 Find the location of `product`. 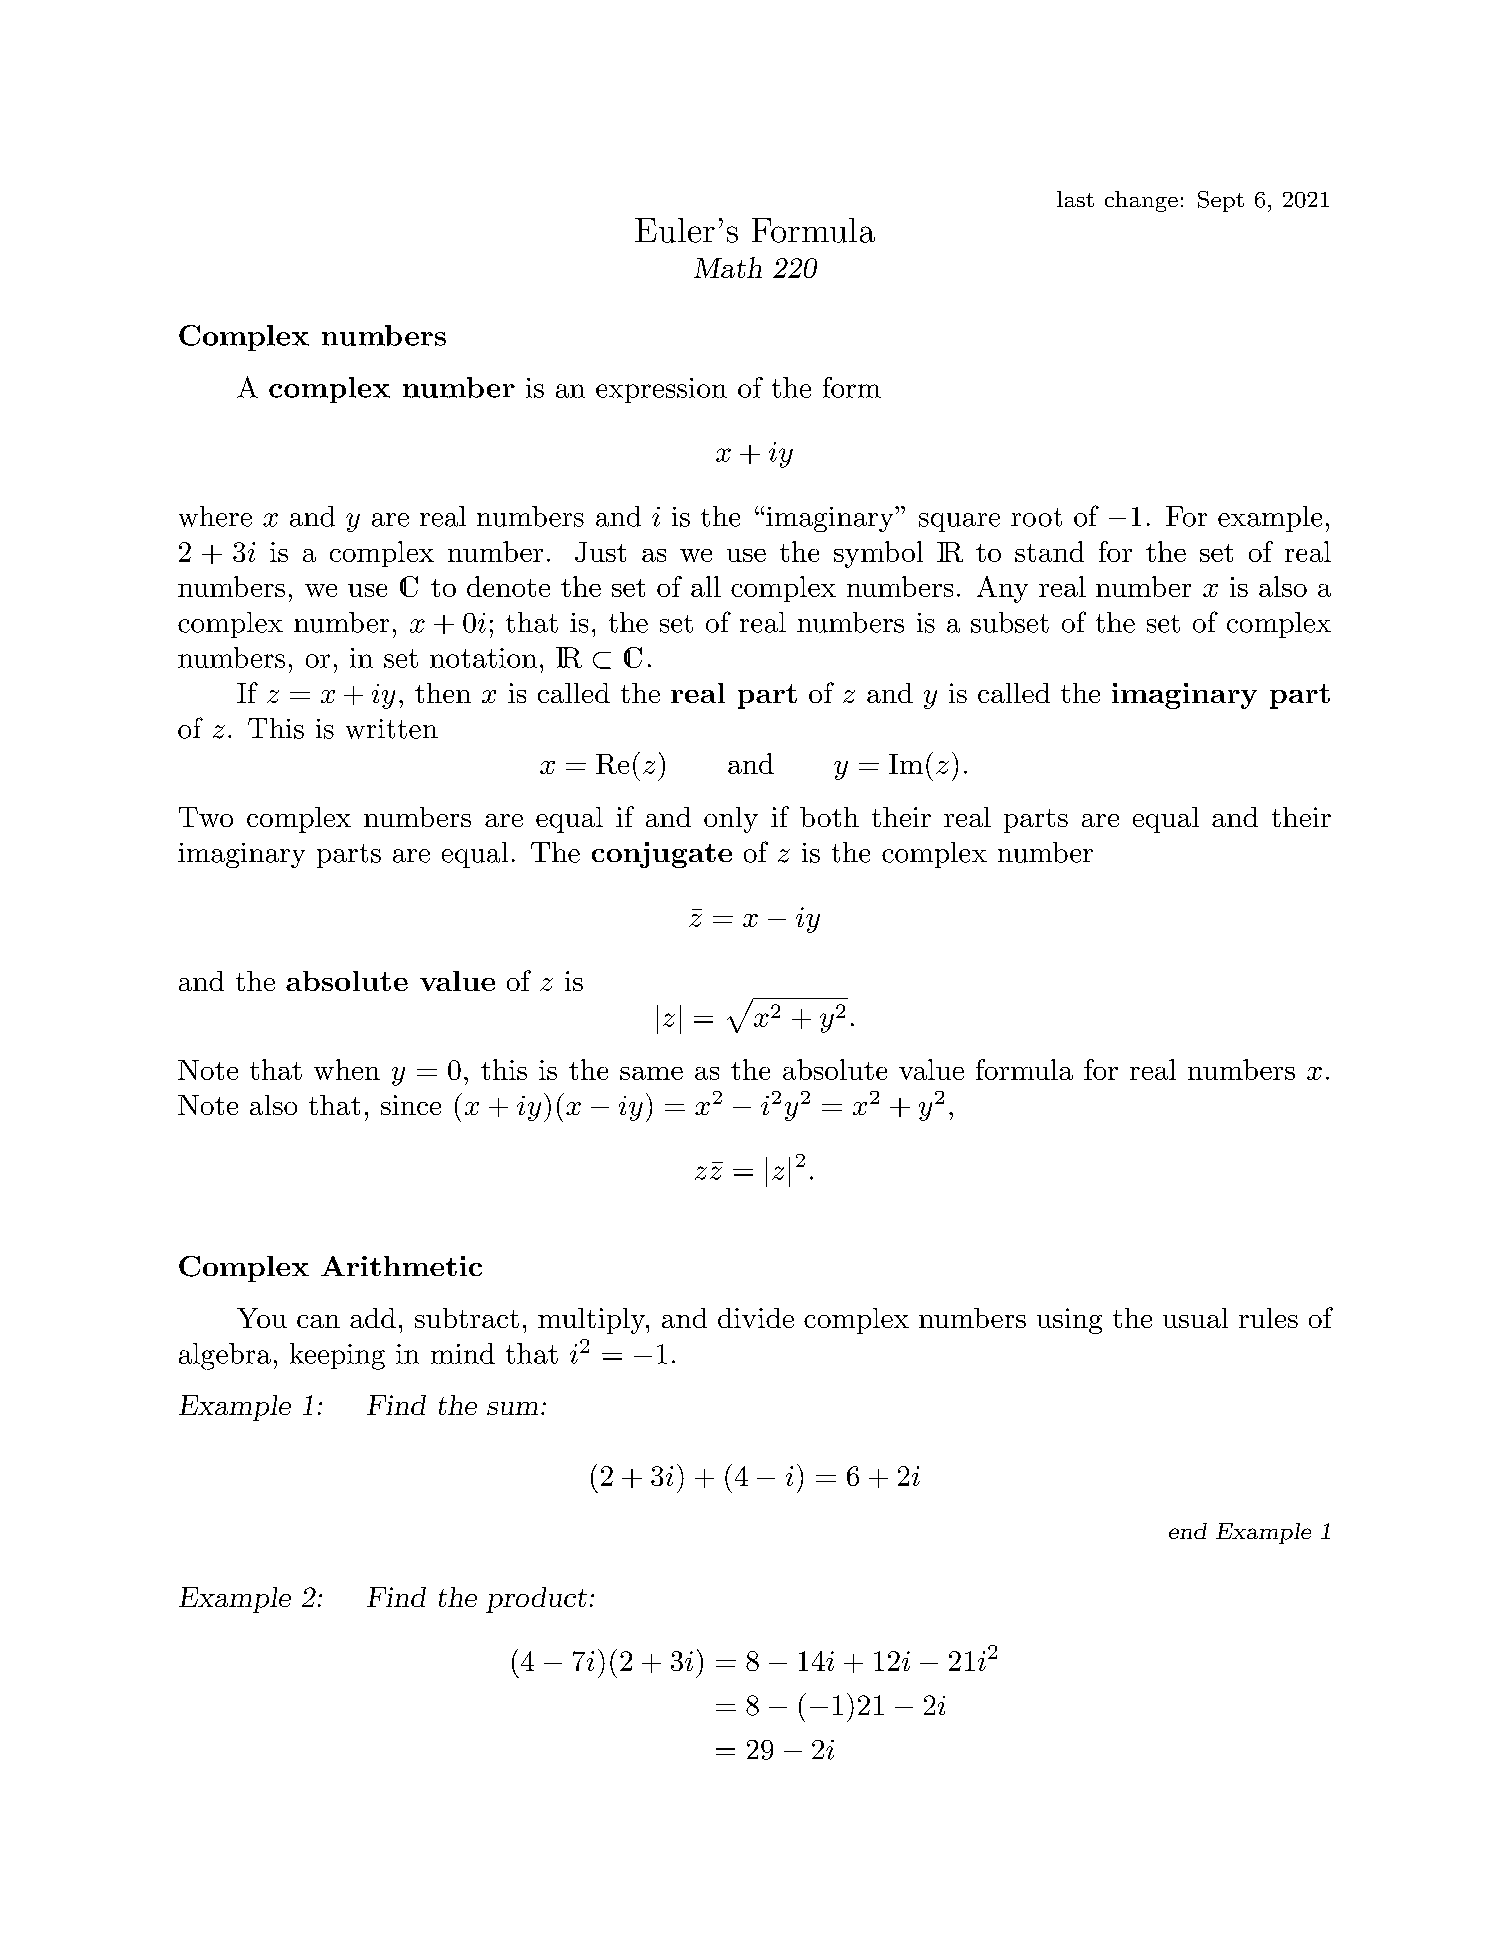

product is located at coordinates (536, 1600).
